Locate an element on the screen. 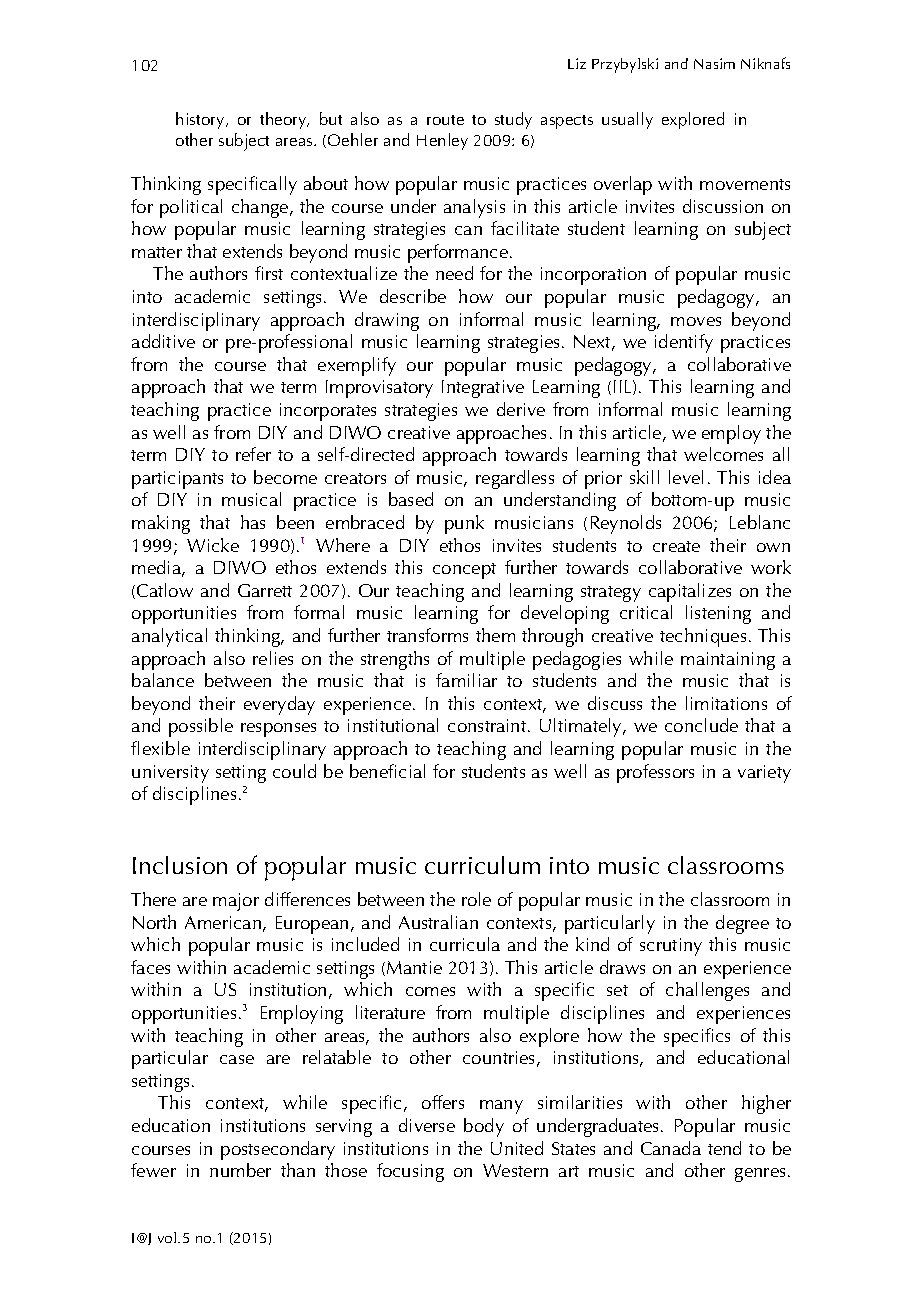 The image size is (924, 1308). number is located at coordinates (240, 1170).
